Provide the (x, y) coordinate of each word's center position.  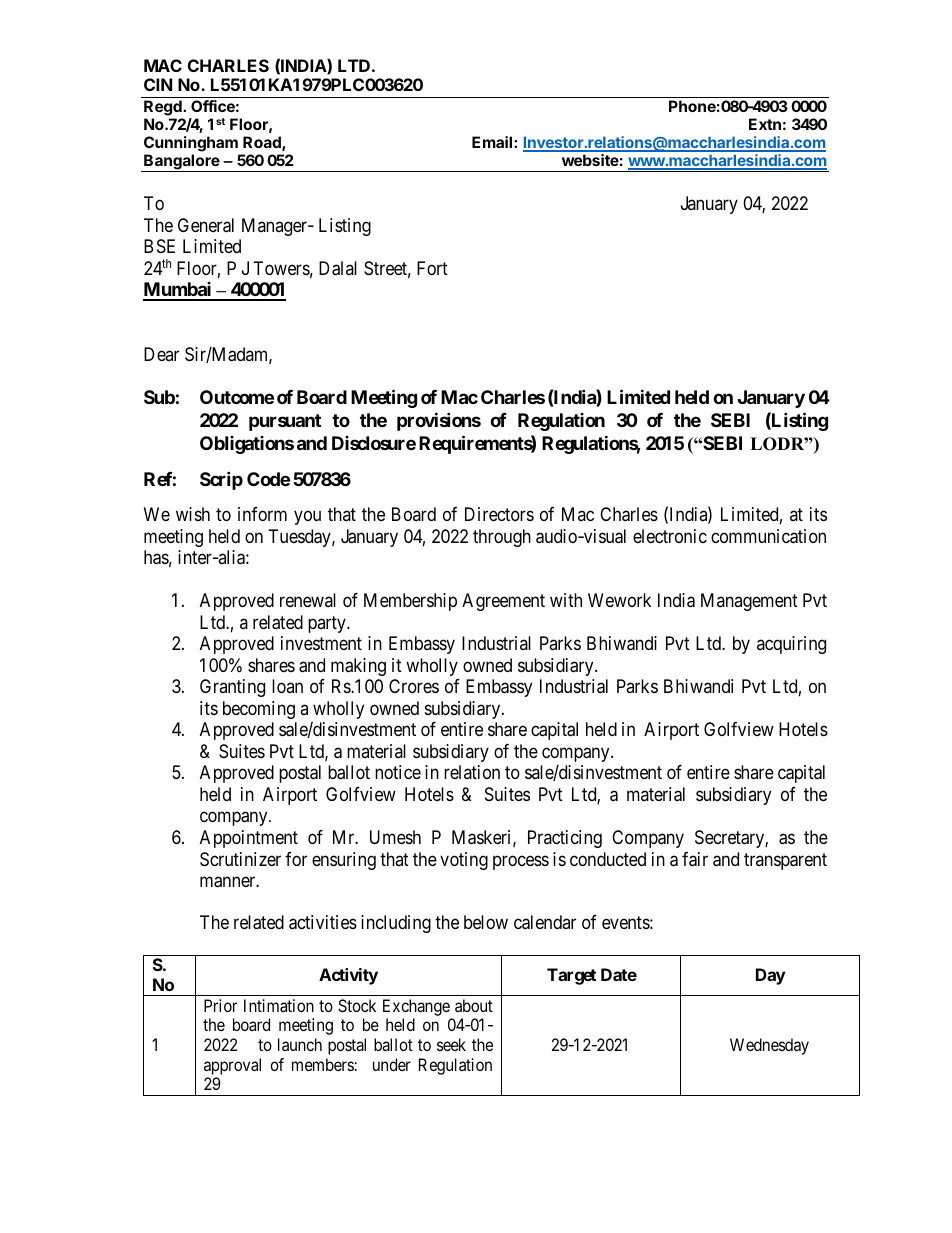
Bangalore (182, 163)
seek (451, 1044)
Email (493, 142)
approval (232, 1066)
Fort (432, 268)
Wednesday (769, 1046)
